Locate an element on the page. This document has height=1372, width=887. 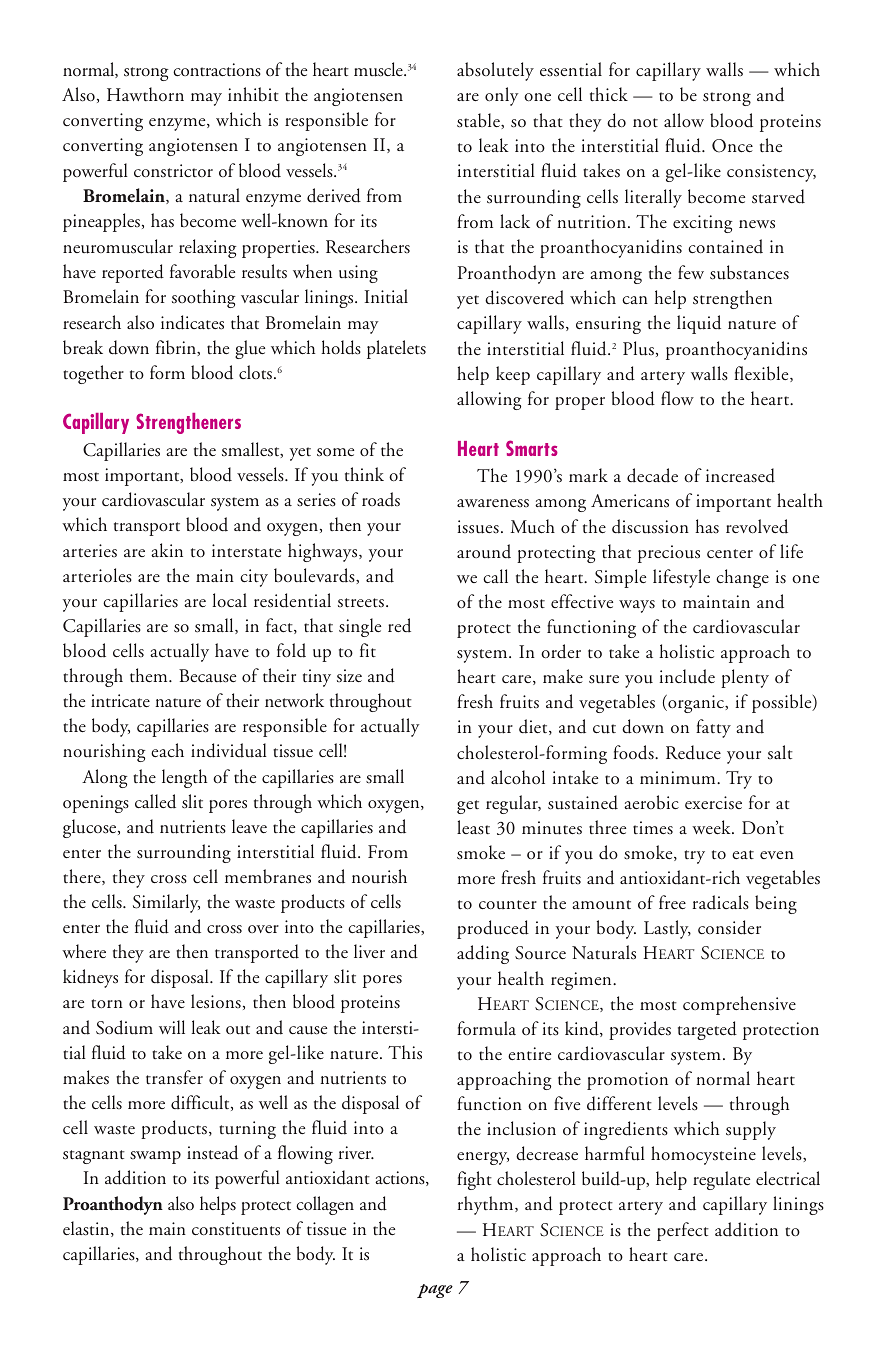
Once is located at coordinates (732, 146).
